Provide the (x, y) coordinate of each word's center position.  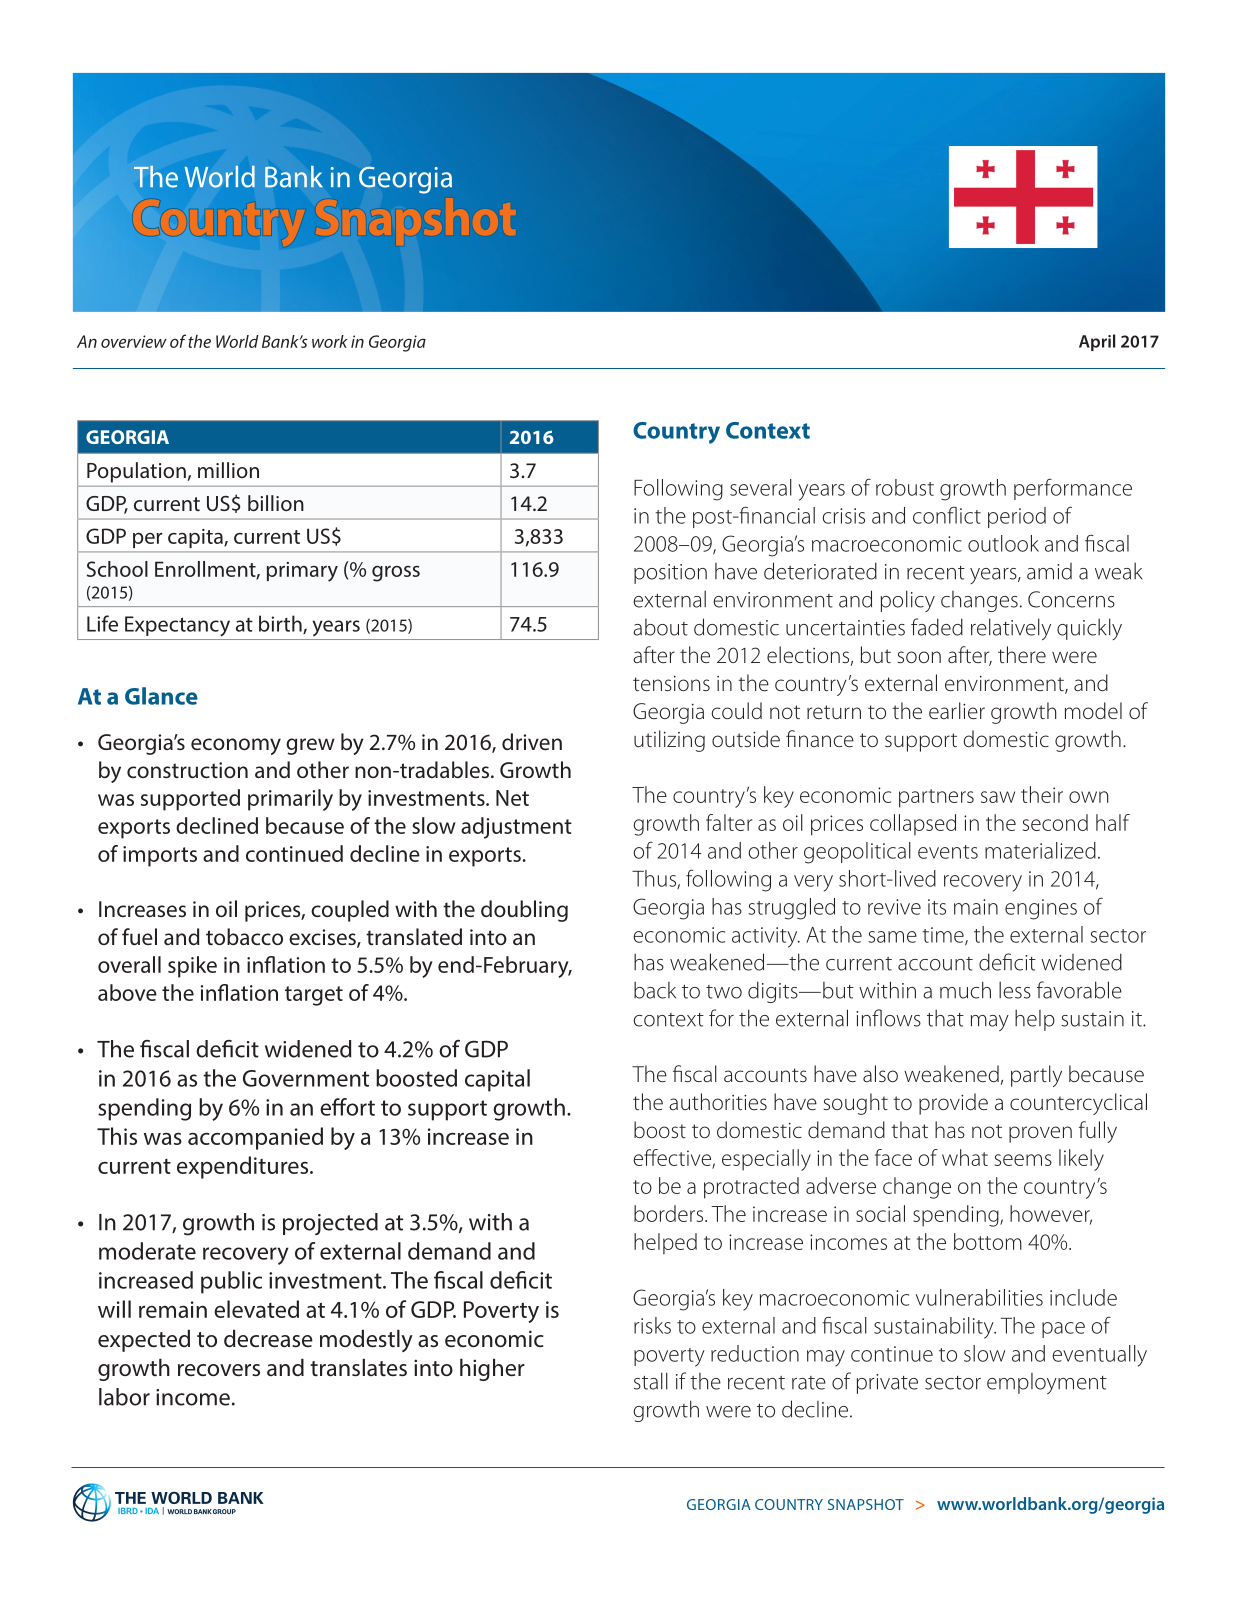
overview (134, 341)
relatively (1011, 629)
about (660, 627)
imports (160, 856)
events (948, 852)
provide (953, 1104)
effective (673, 1159)
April (1097, 342)
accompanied (255, 1138)
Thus (655, 879)
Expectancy (177, 626)
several (761, 487)
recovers (219, 1370)
